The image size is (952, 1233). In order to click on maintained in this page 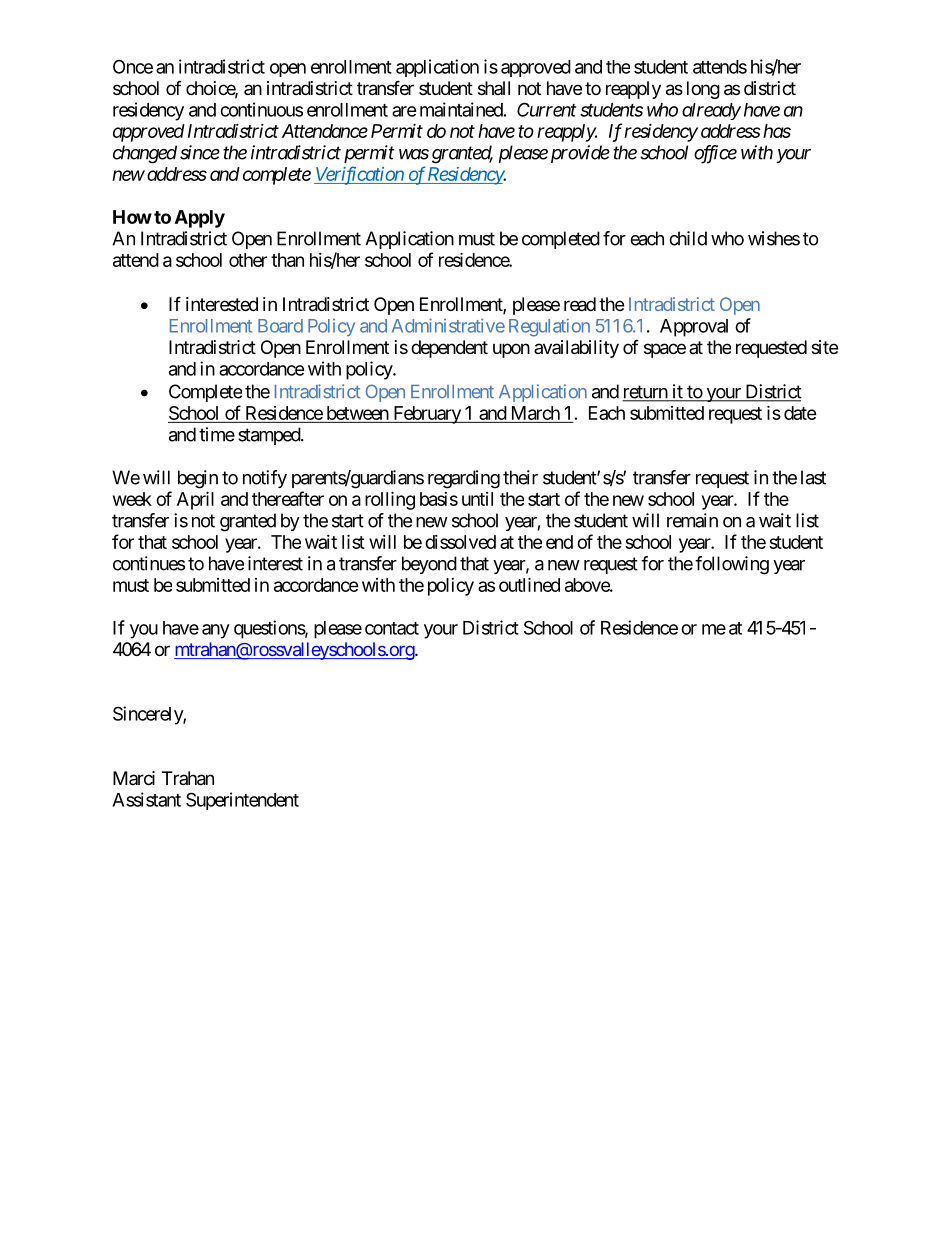, I will do `click(461, 109)`.
